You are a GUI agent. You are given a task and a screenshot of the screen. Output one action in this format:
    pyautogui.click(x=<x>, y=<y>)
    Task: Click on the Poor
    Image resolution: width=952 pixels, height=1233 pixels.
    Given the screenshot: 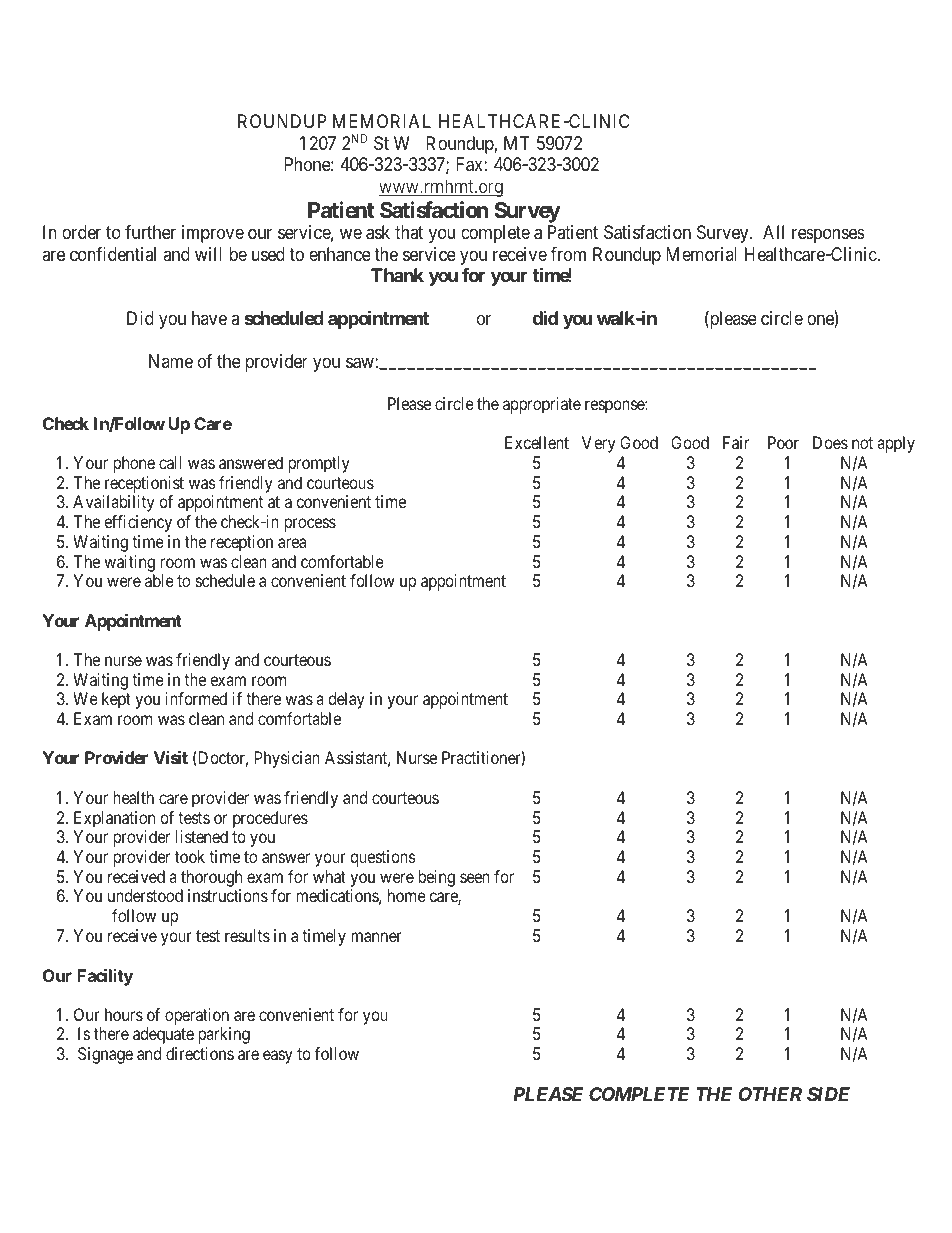 What is the action you would take?
    pyautogui.click(x=783, y=442)
